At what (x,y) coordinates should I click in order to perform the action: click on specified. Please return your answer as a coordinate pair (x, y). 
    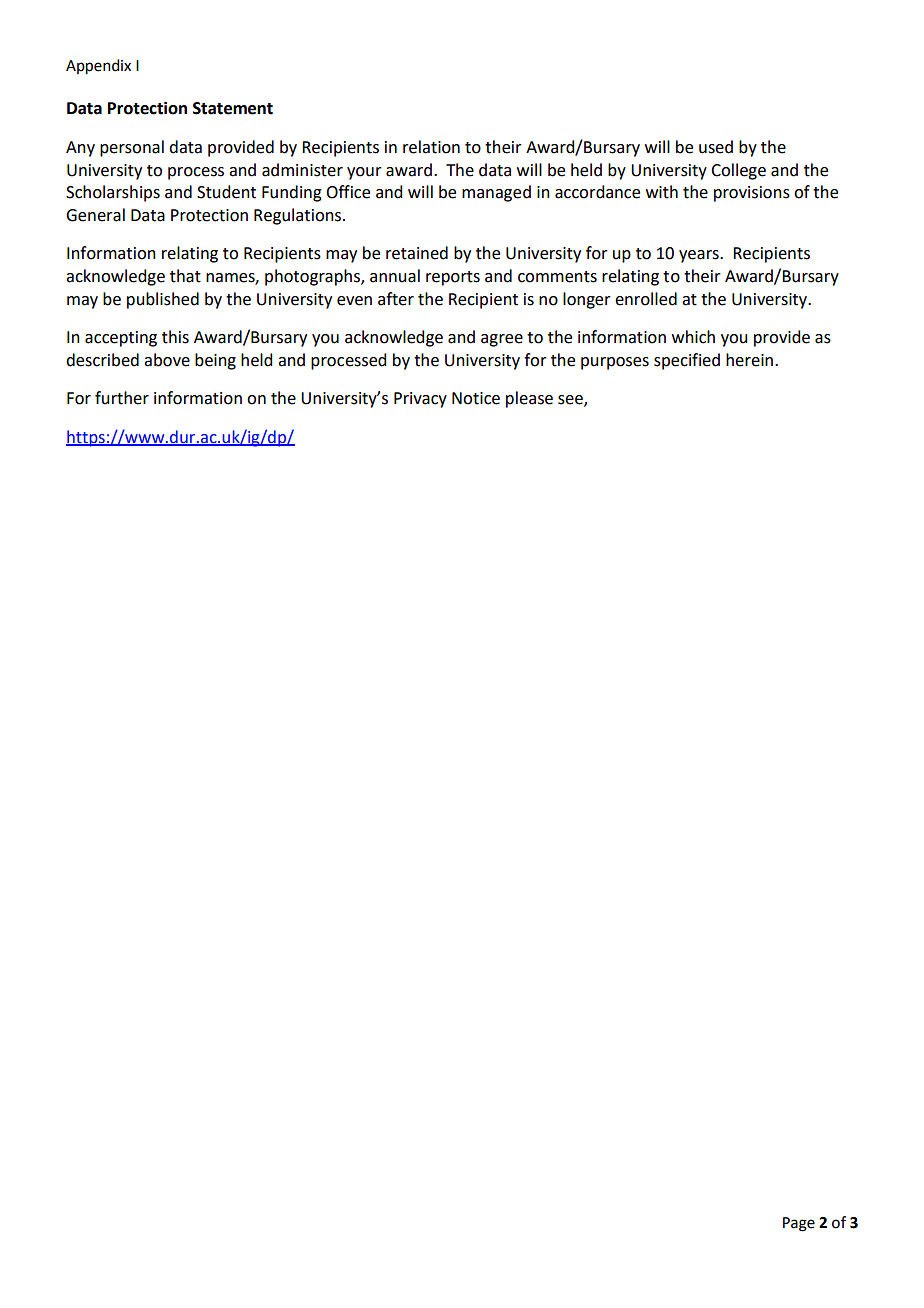
    Looking at the image, I should click on (687, 361).
